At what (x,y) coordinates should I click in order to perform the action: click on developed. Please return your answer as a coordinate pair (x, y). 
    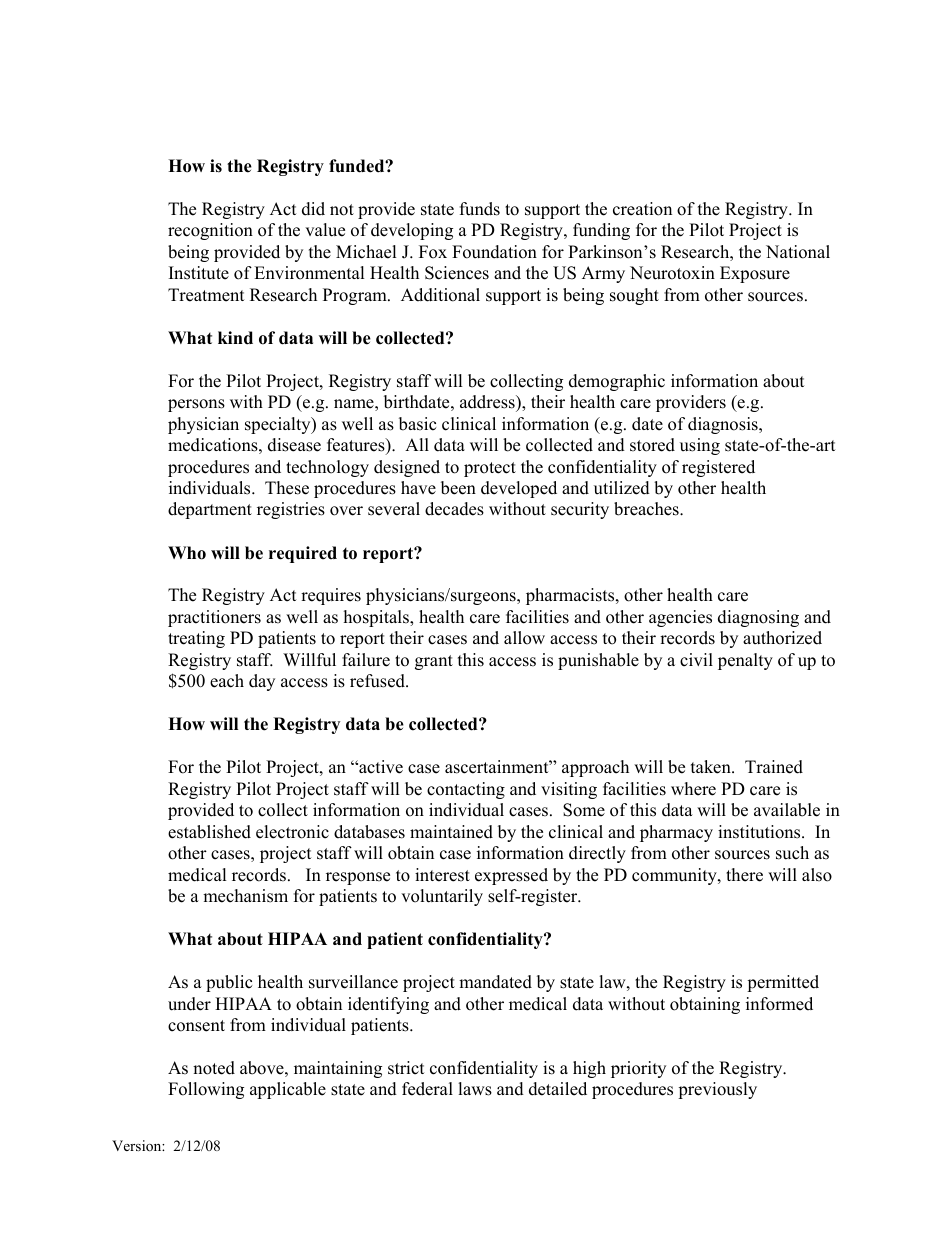
    Looking at the image, I should click on (519, 489).
